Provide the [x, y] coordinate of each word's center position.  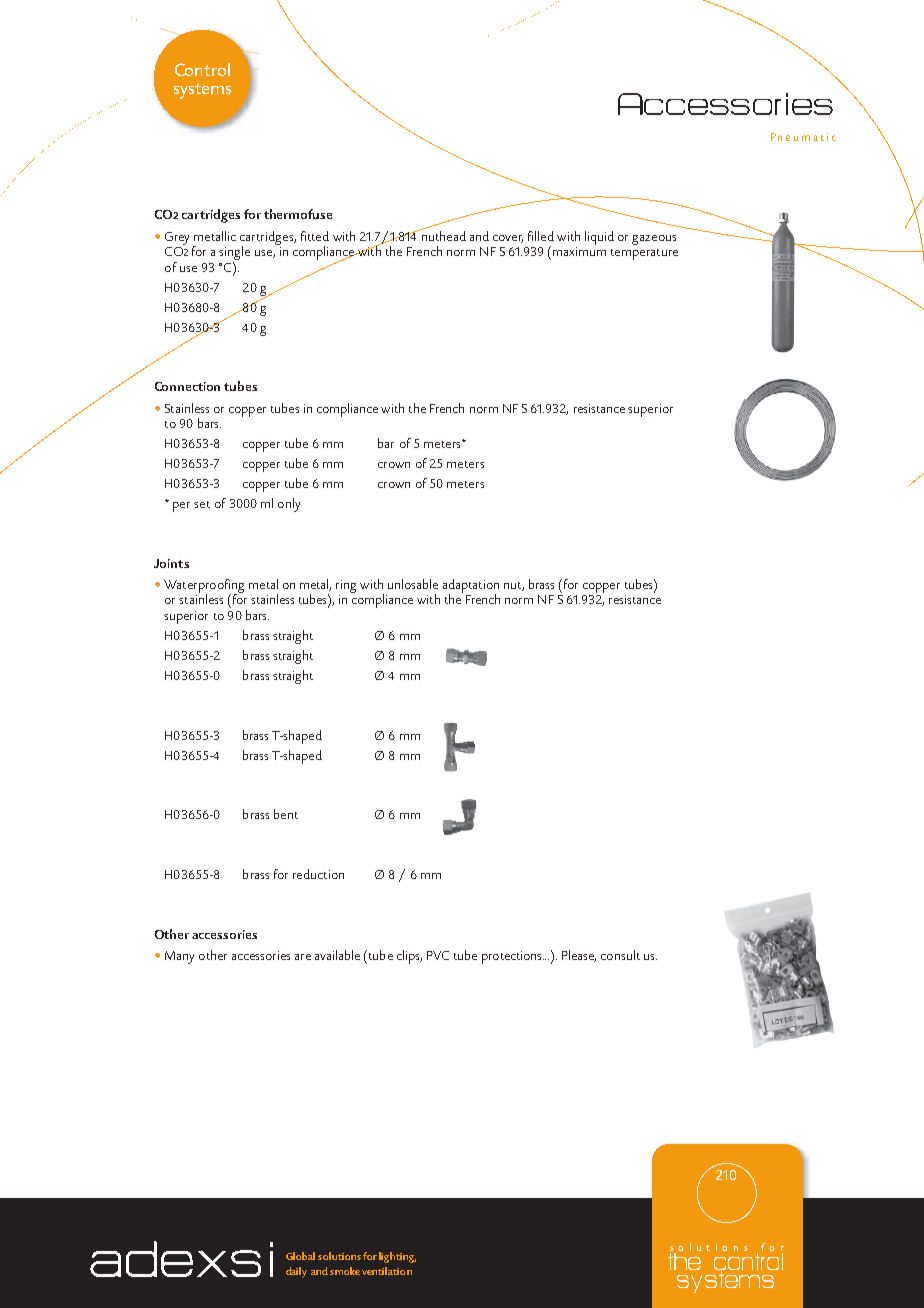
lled [544, 236]
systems [202, 91]
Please [579, 956]
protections [513, 957]
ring [346, 586]
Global [300, 1256]
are [303, 957]
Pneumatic [803, 137]
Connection [187, 386]
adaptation [471, 587]
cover [508, 239]
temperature [644, 254]
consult [620, 955]
